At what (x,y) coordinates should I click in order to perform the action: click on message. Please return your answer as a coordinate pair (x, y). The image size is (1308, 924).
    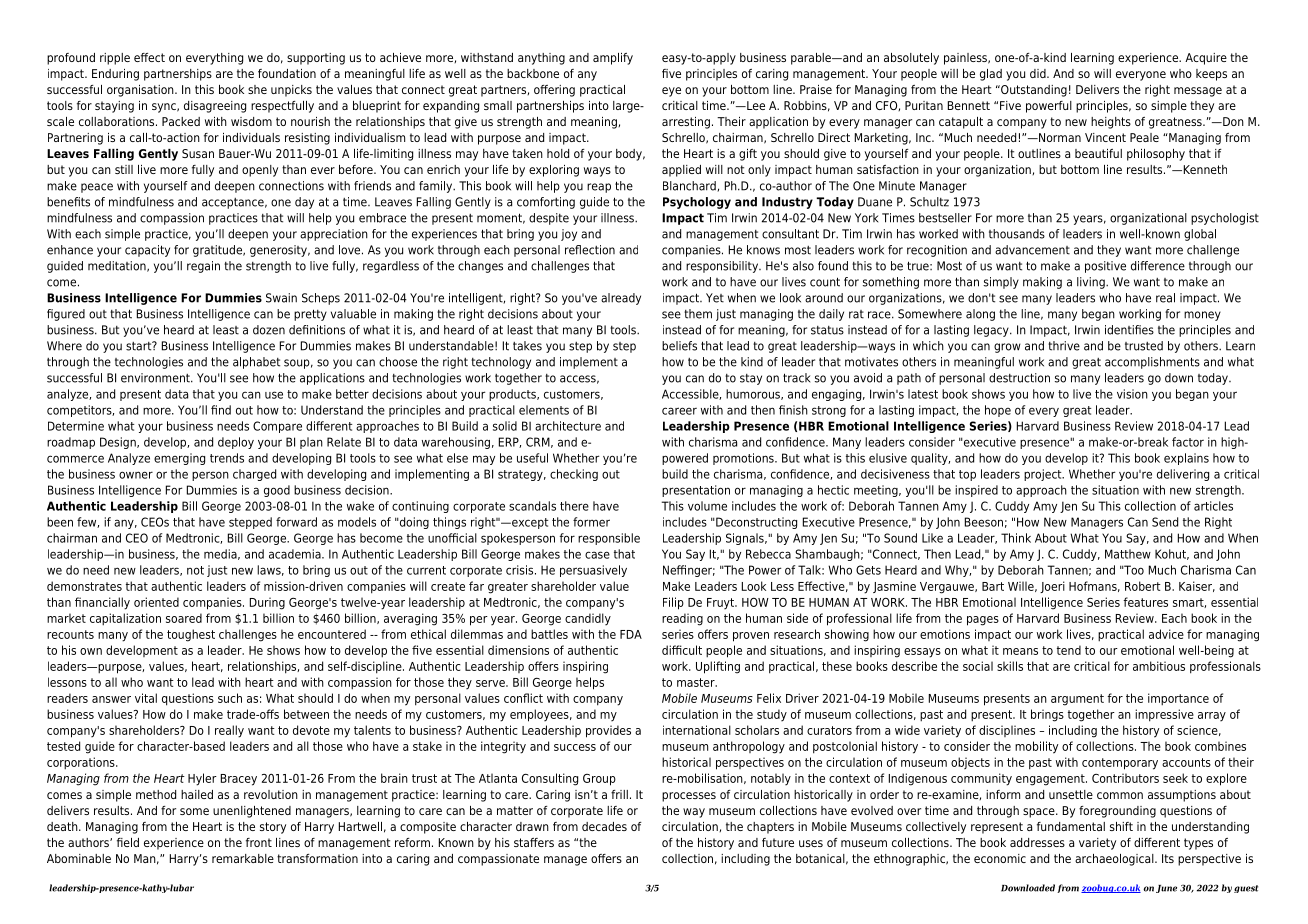
    Looking at the image, I should click on (1198, 92).
